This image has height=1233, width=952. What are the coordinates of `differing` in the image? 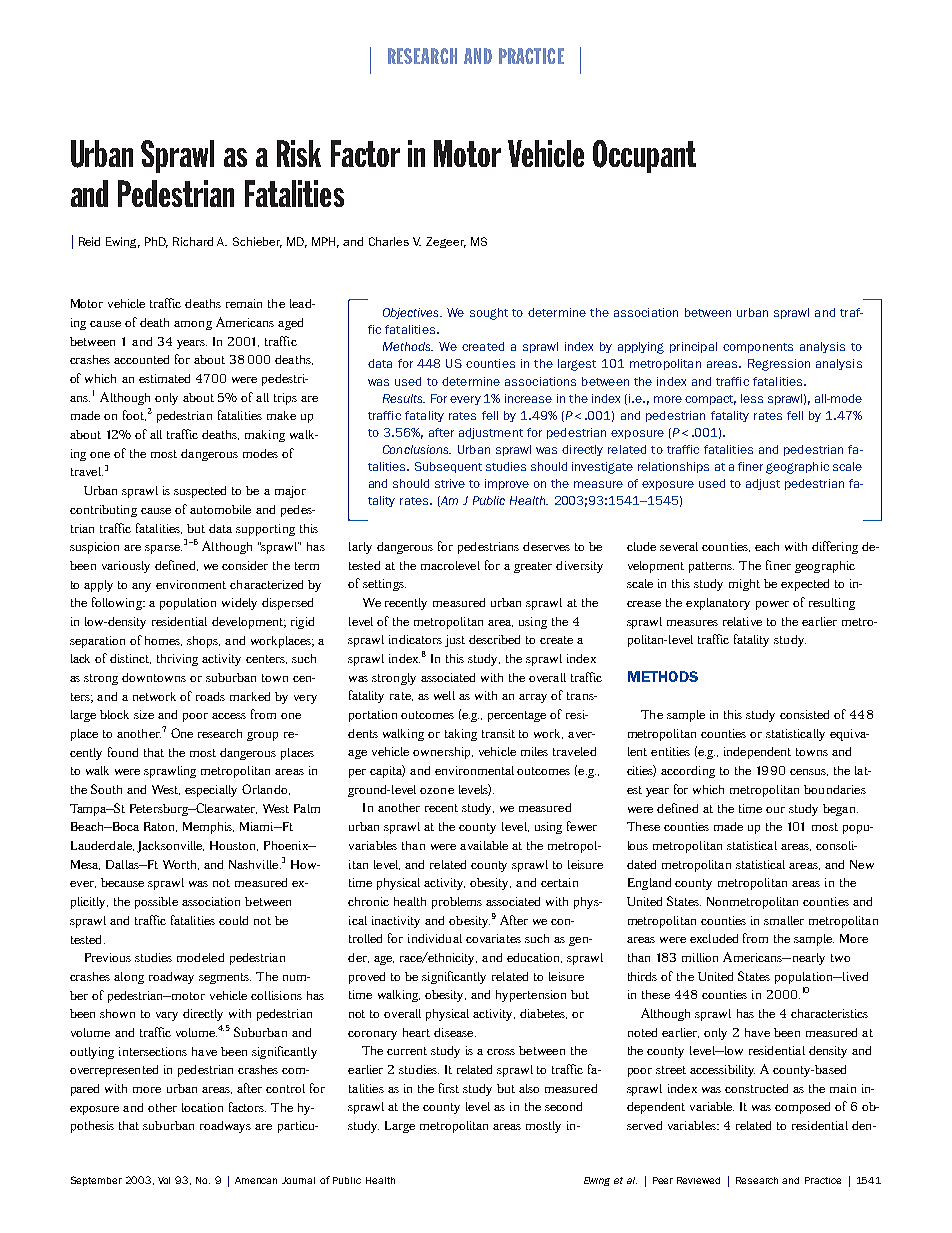 It's located at (835, 547).
